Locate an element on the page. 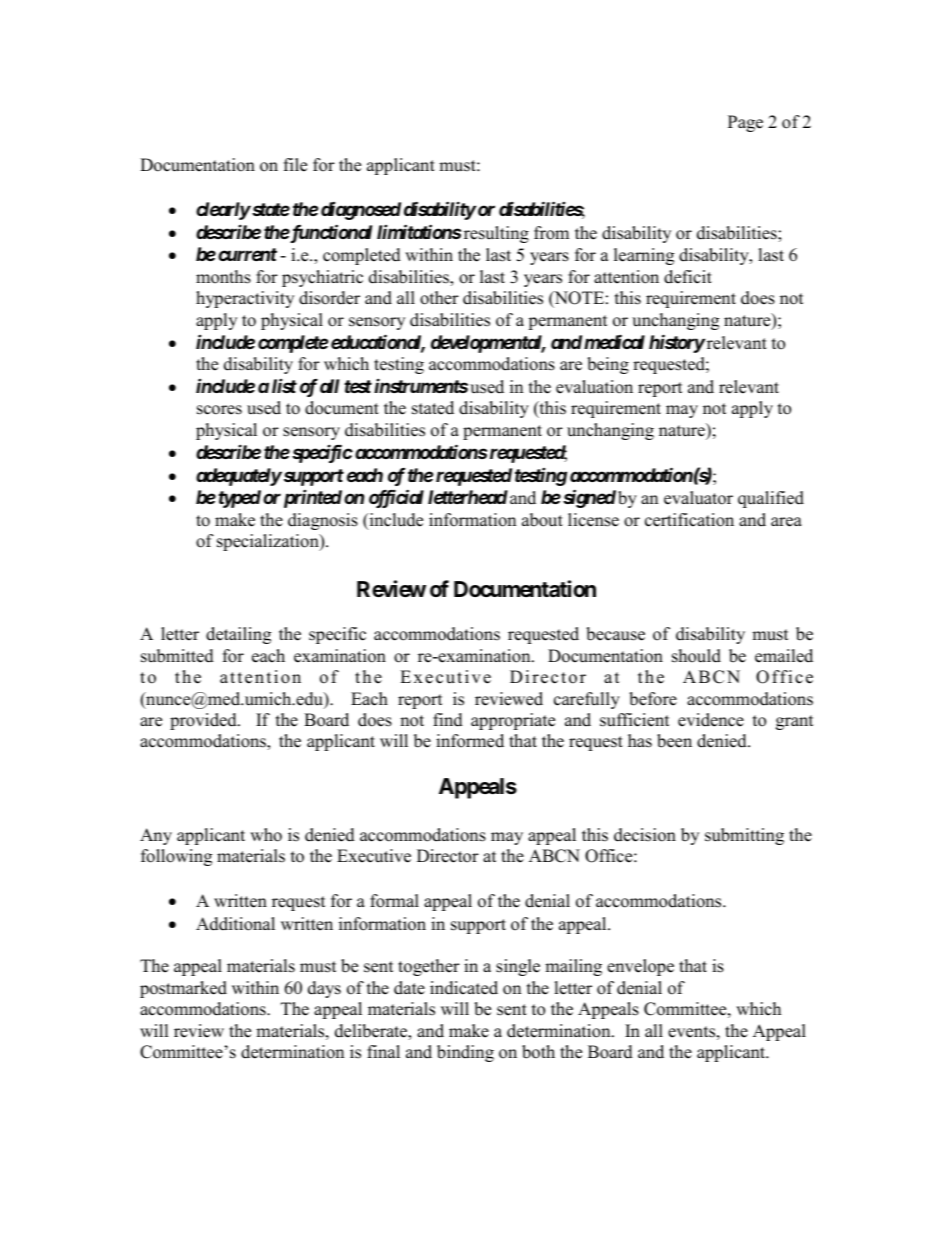  Page is located at coordinates (745, 123).
